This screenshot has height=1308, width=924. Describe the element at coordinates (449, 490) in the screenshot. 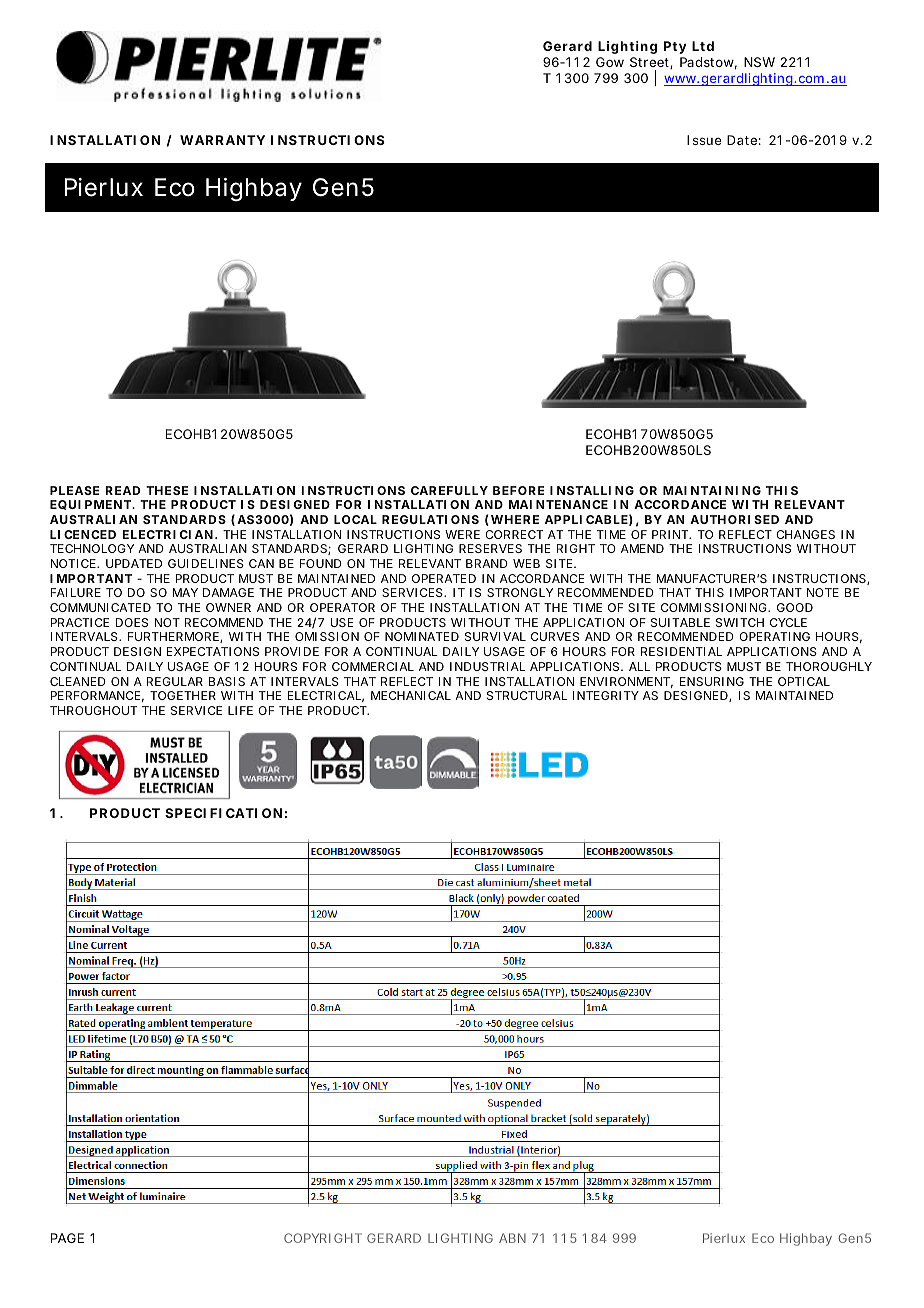

I see `CAREFULLY` at that location.
